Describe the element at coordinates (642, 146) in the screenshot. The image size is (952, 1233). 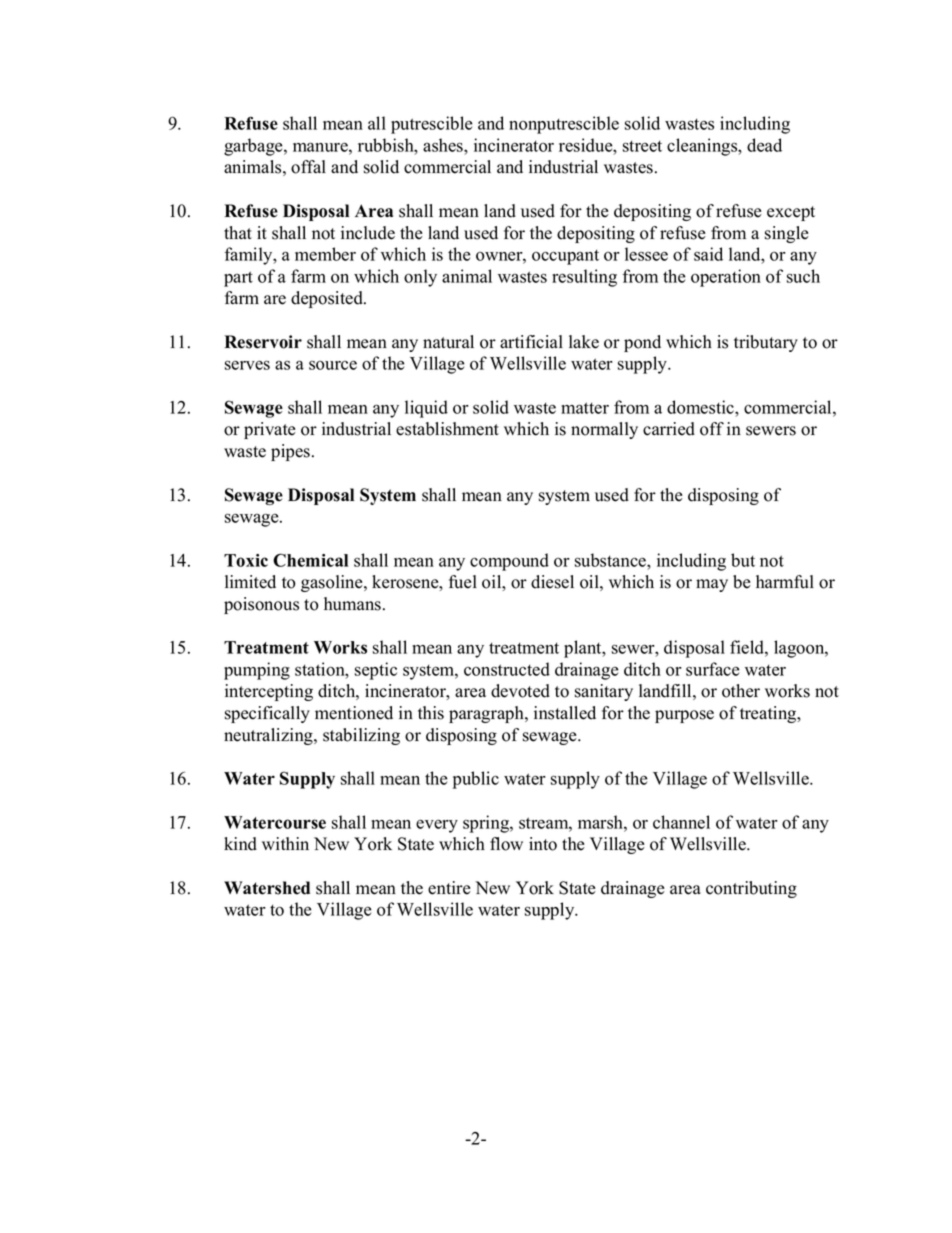
I see `street` at that location.
